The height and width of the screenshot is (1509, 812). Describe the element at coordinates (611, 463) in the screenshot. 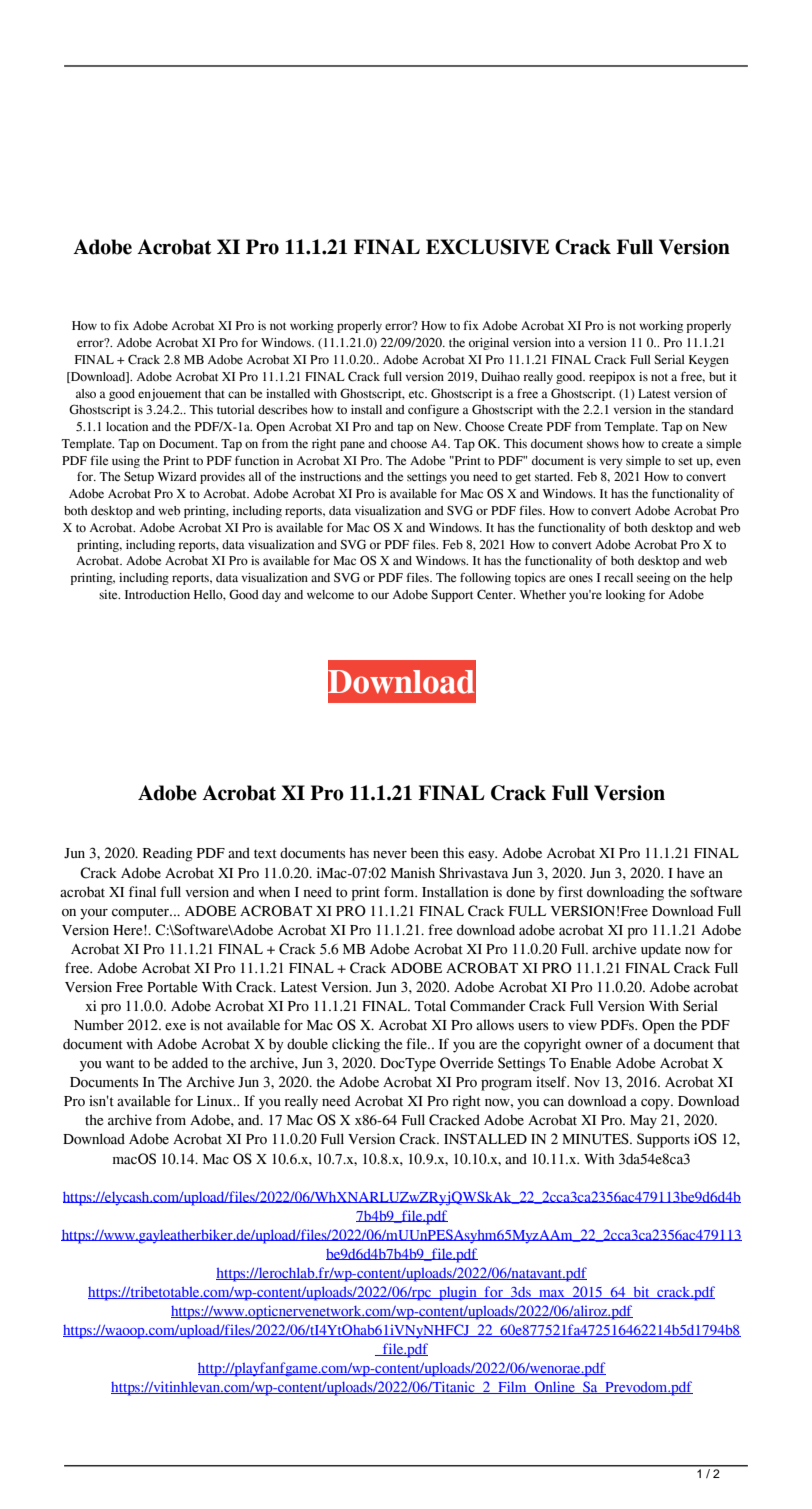

I see `very` at that location.
